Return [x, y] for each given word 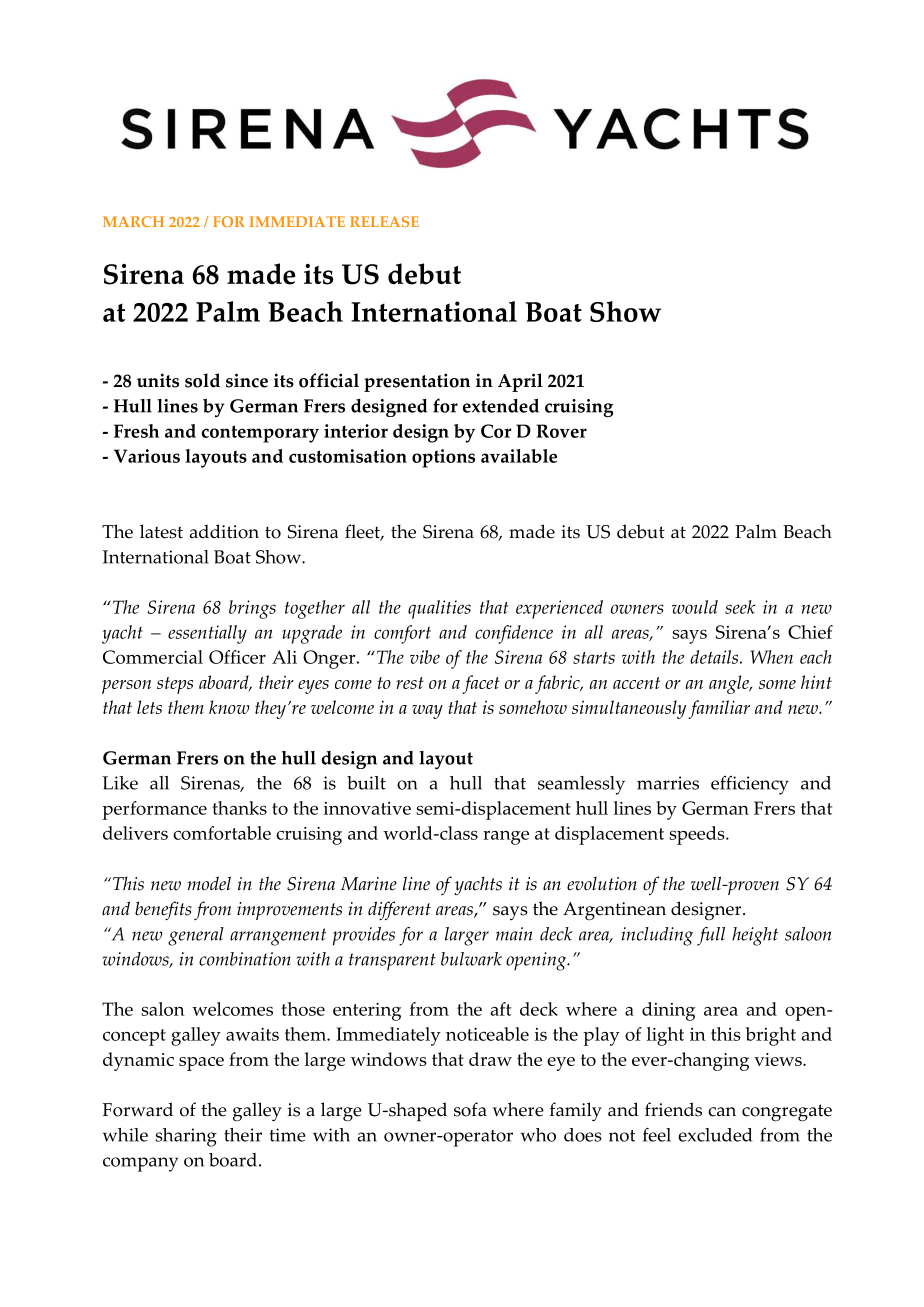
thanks [239, 808]
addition [224, 531]
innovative [367, 808]
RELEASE [384, 221]
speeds [698, 835]
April [520, 382]
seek [740, 607]
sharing [186, 1137]
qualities [439, 609]
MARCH [133, 221]
